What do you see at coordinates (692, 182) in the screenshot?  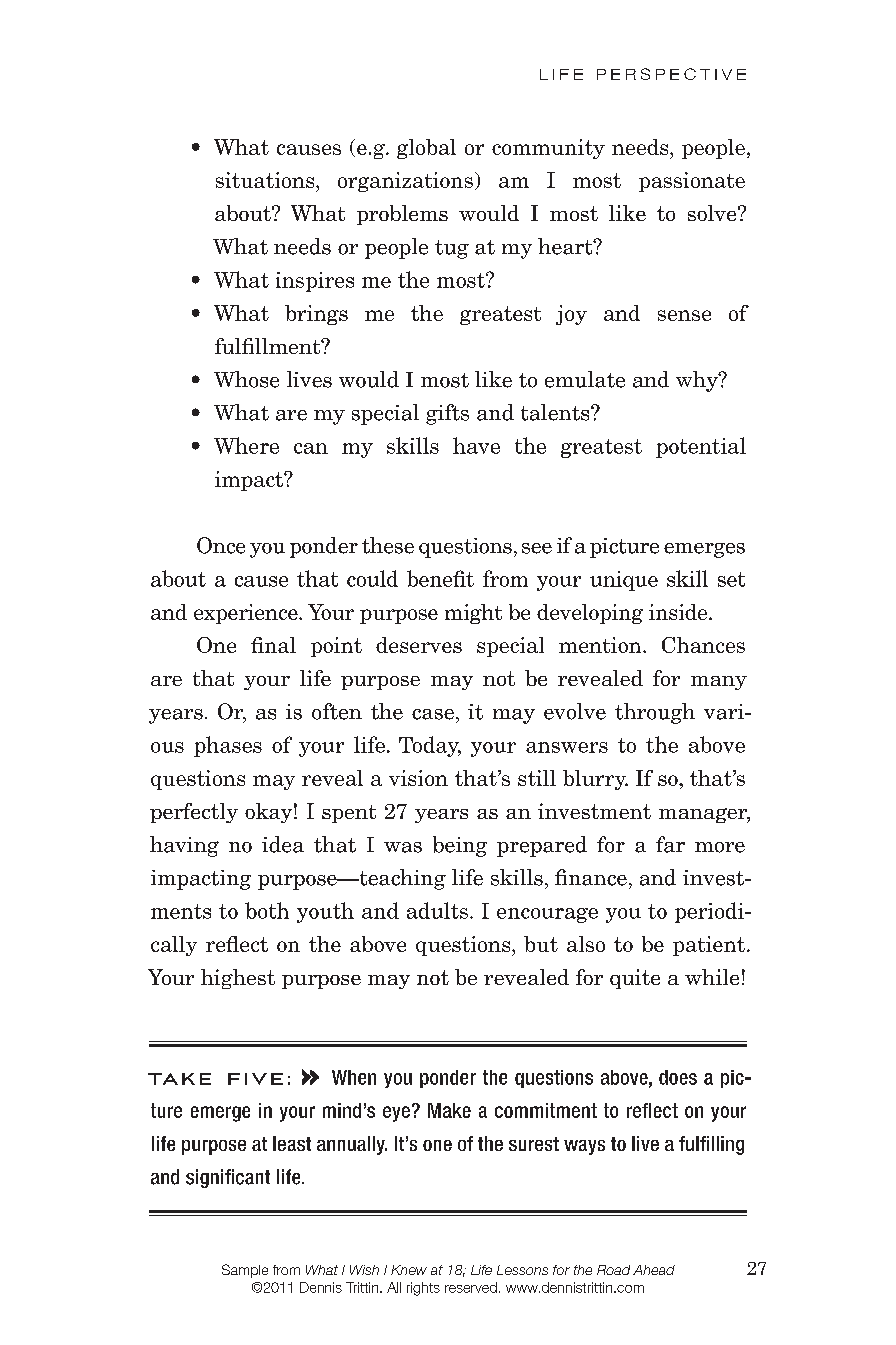 I see `passionate` at bounding box center [692, 182].
